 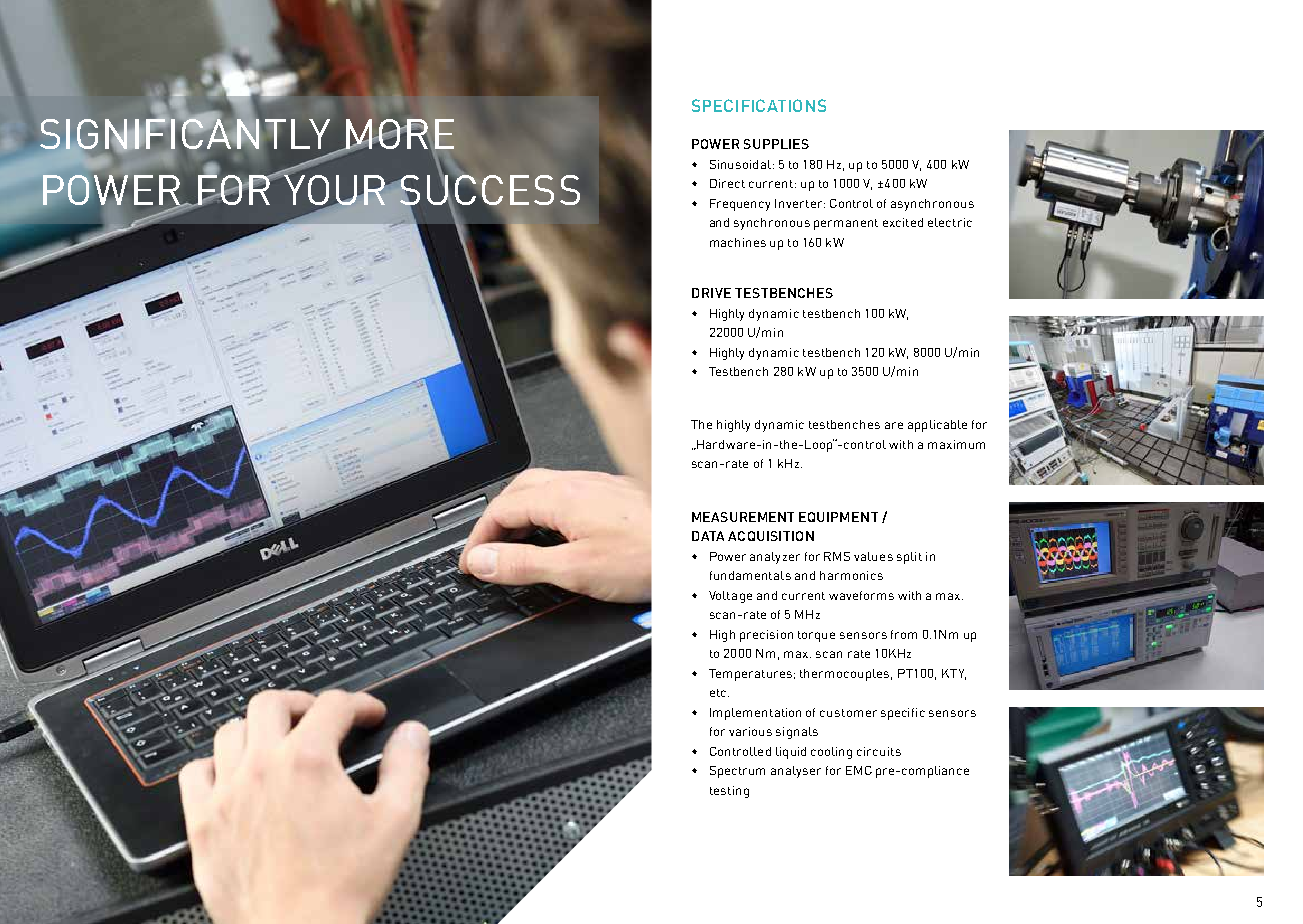 I want to click on Spectrum, so click(x=737, y=772).
